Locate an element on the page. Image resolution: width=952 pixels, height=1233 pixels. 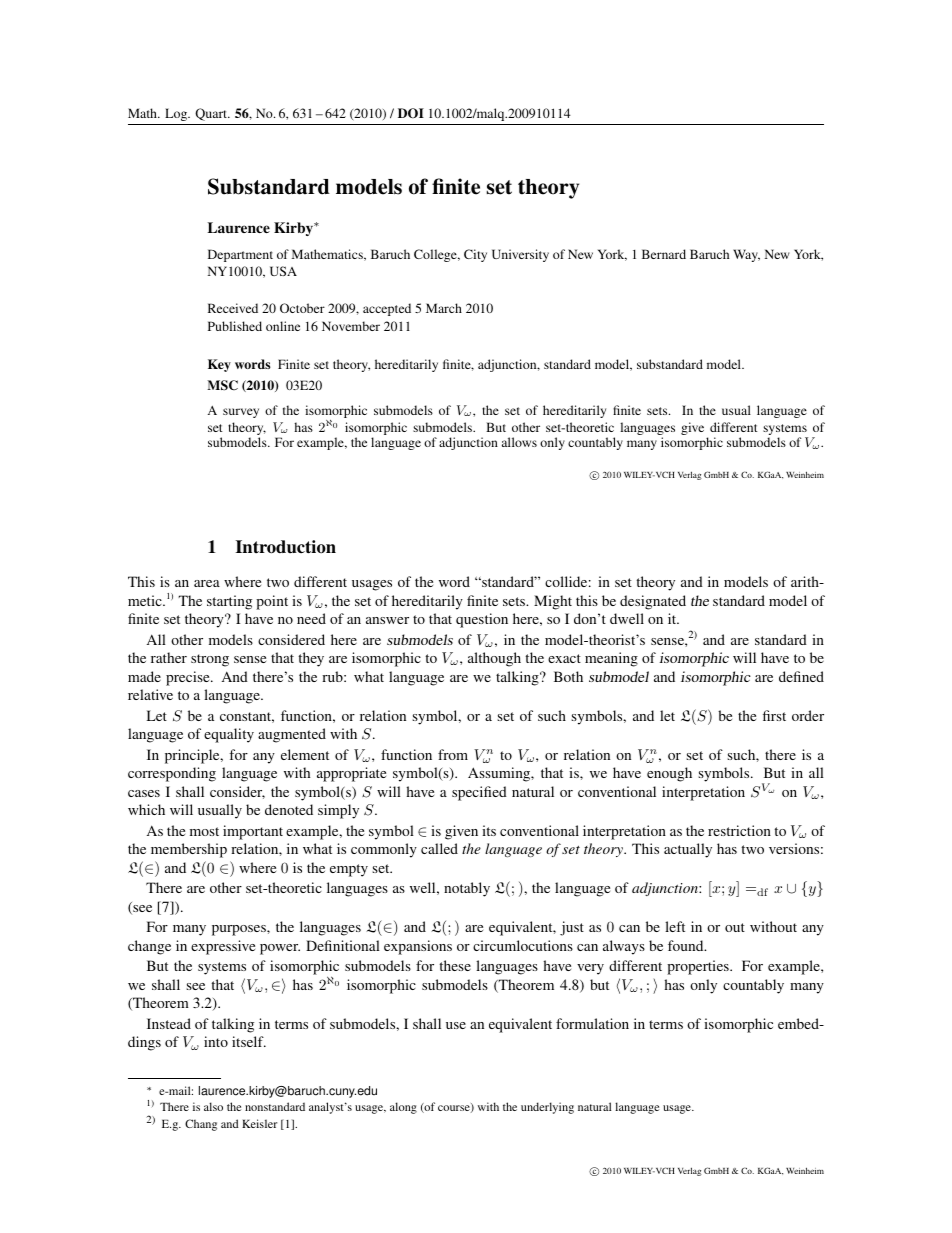
DOI is located at coordinates (411, 113).
